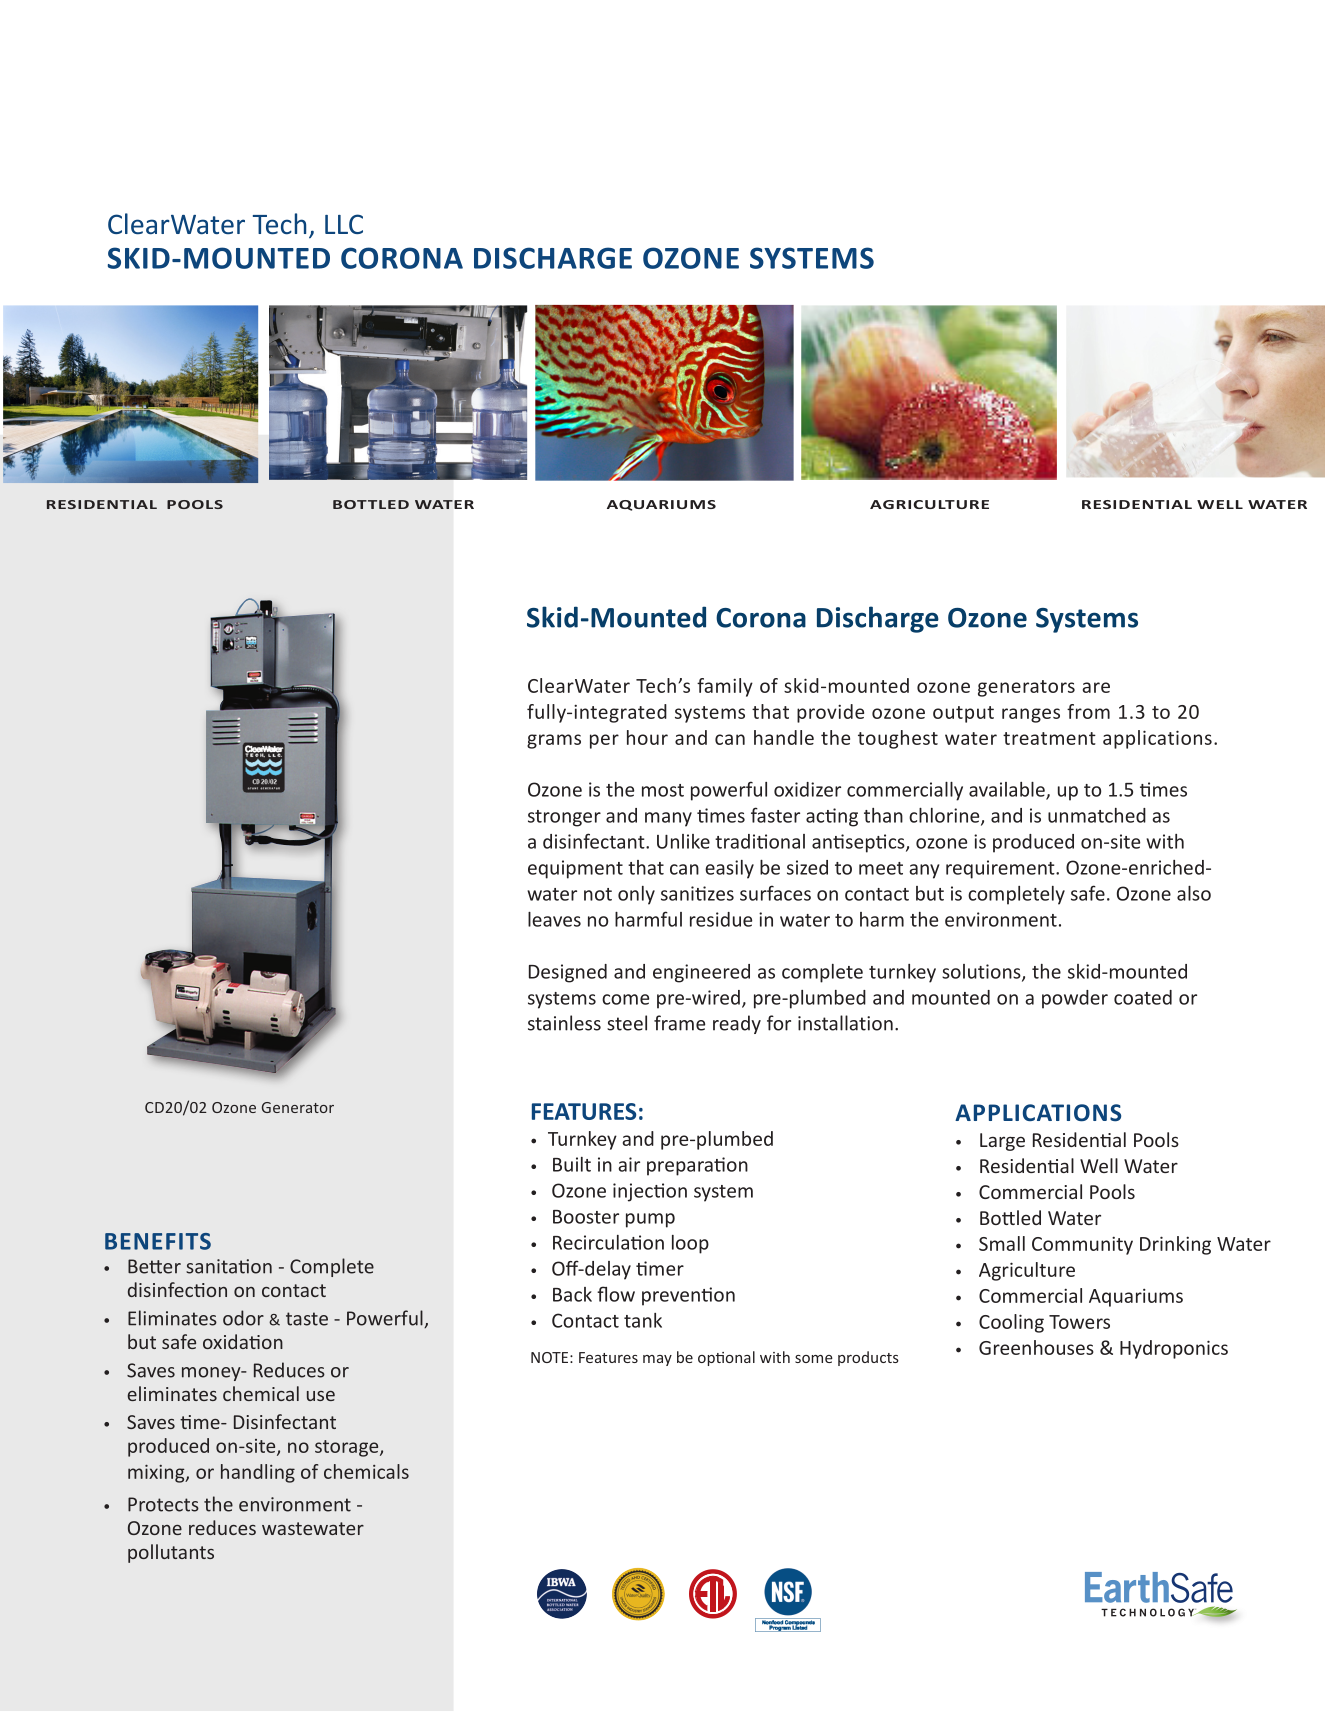 Image resolution: width=1325 pixels, height=1714 pixels. Describe the element at coordinates (554, 741) in the image. I see `grams` at that location.
